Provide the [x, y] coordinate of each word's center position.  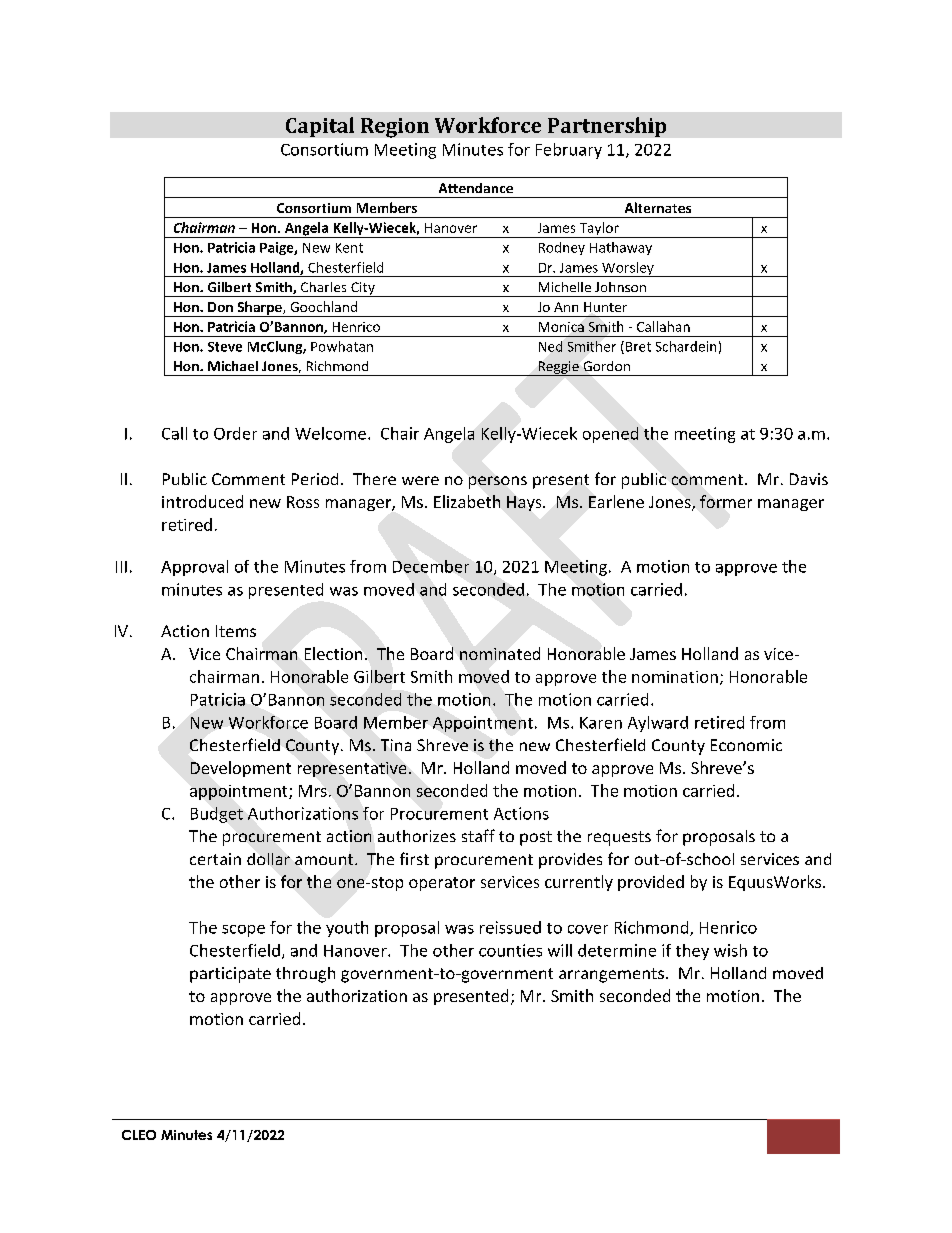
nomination [675, 677]
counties [510, 950]
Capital [320, 127]
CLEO [139, 1135]
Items [236, 631]
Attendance [476, 188]
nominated [500, 653]
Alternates [658, 207]
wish [730, 950]
